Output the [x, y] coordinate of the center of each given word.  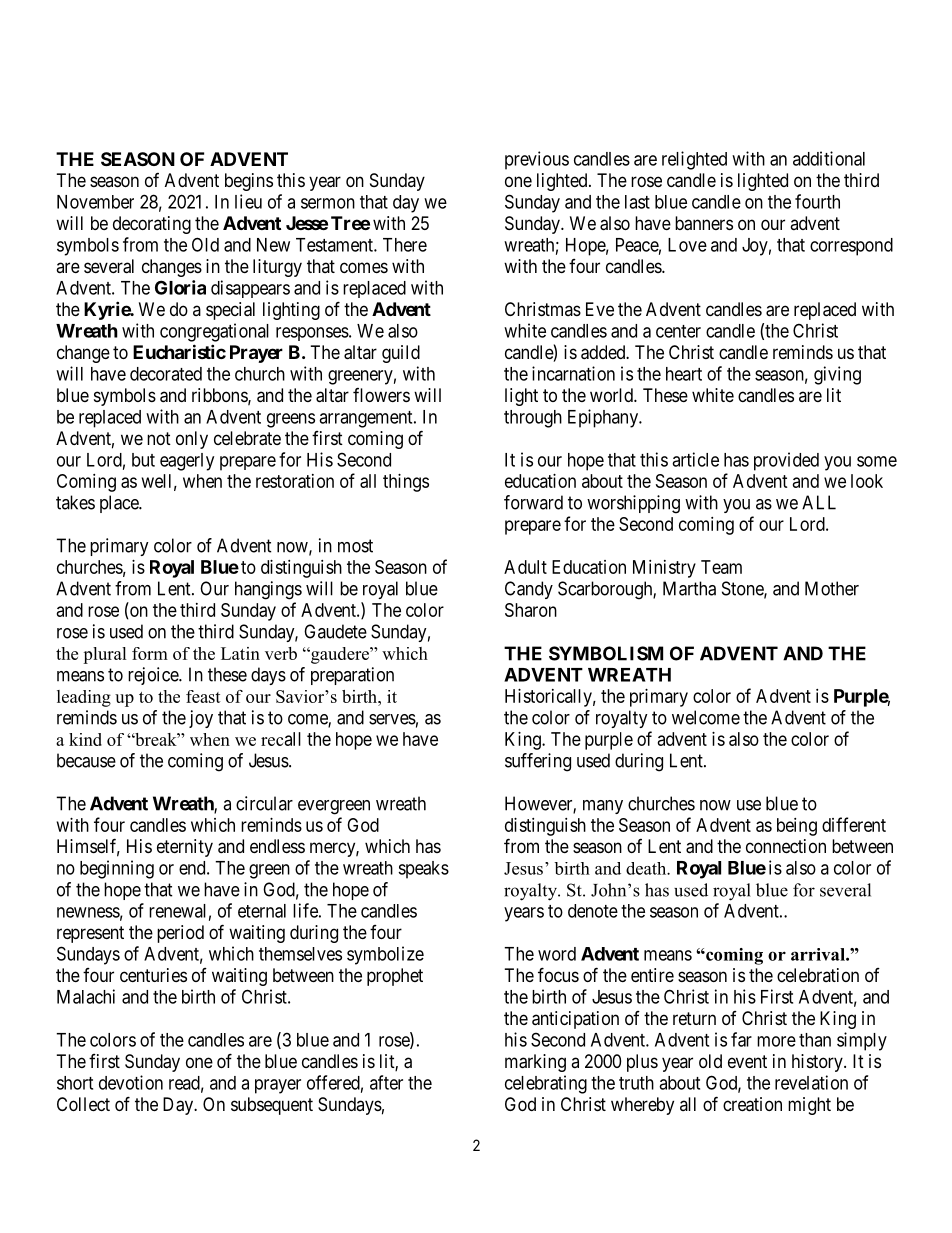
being [797, 827]
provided [786, 461]
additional [829, 158]
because [86, 760]
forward [533, 502]
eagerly [187, 462]
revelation [811, 1082]
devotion [131, 1082]
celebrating [546, 1084]
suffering [538, 762]
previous [537, 160]
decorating [152, 225]
